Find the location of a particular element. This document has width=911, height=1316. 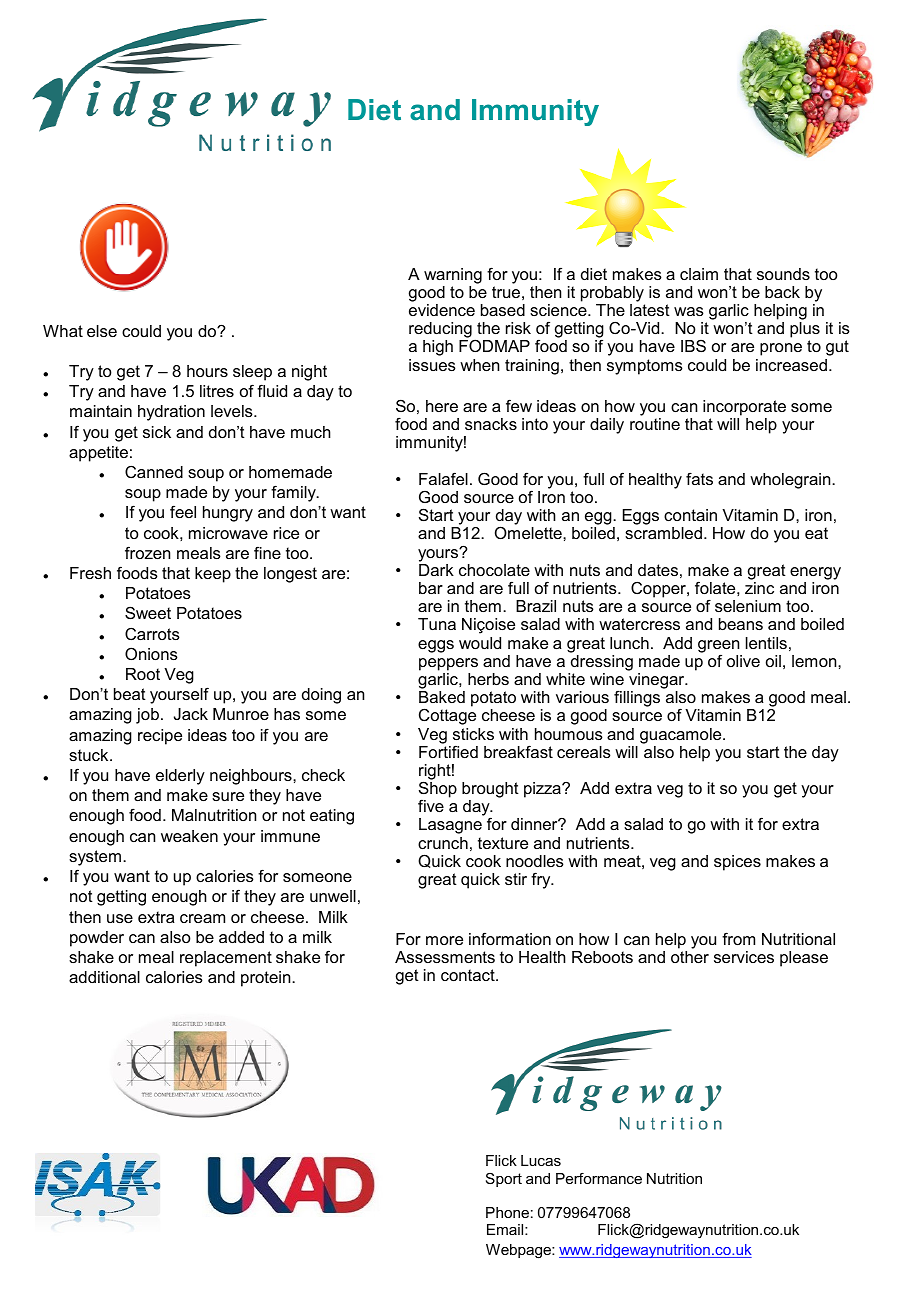

back is located at coordinates (782, 292).
